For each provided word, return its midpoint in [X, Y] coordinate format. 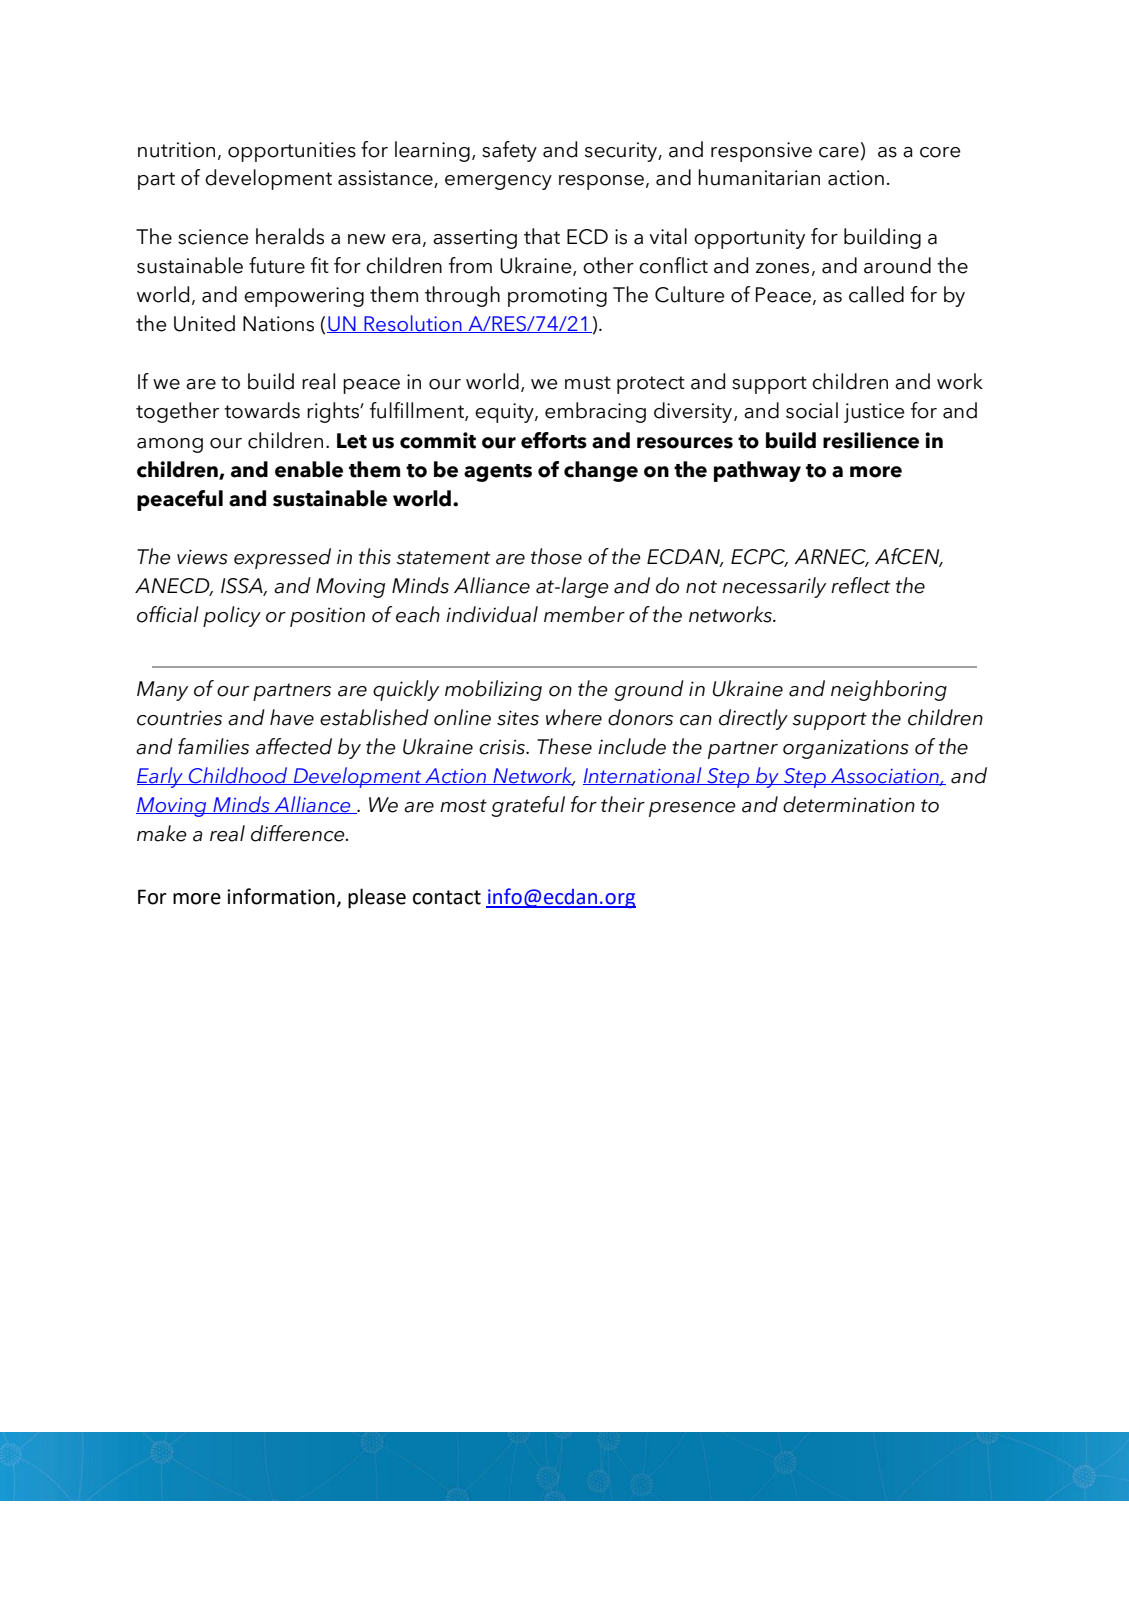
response [601, 182]
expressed [282, 558]
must [588, 383]
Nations [278, 324]
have [292, 717]
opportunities [292, 152]
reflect [861, 585]
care [839, 152]
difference [299, 833]
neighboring [889, 690]
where [574, 717]
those [556, 556]
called [876, 294]
